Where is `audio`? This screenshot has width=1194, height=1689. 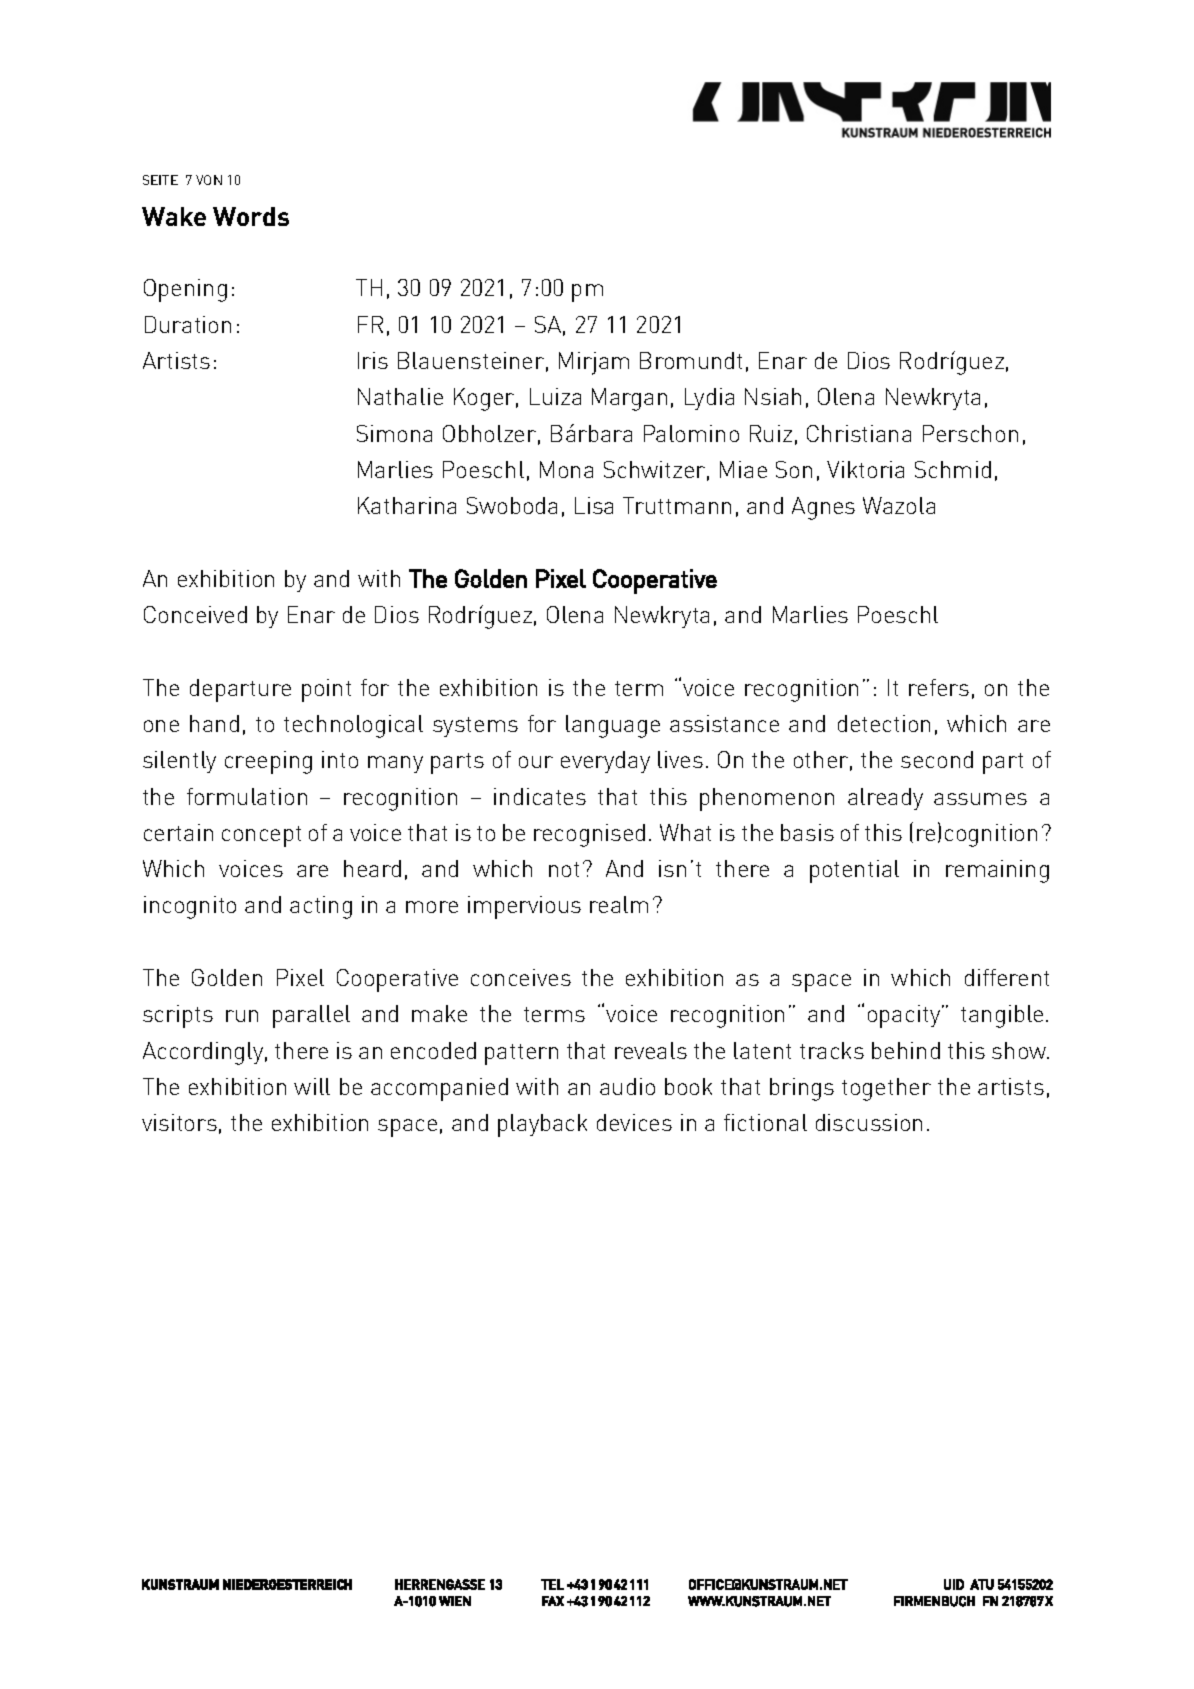 audio is located at coordinates (627, 1086).
